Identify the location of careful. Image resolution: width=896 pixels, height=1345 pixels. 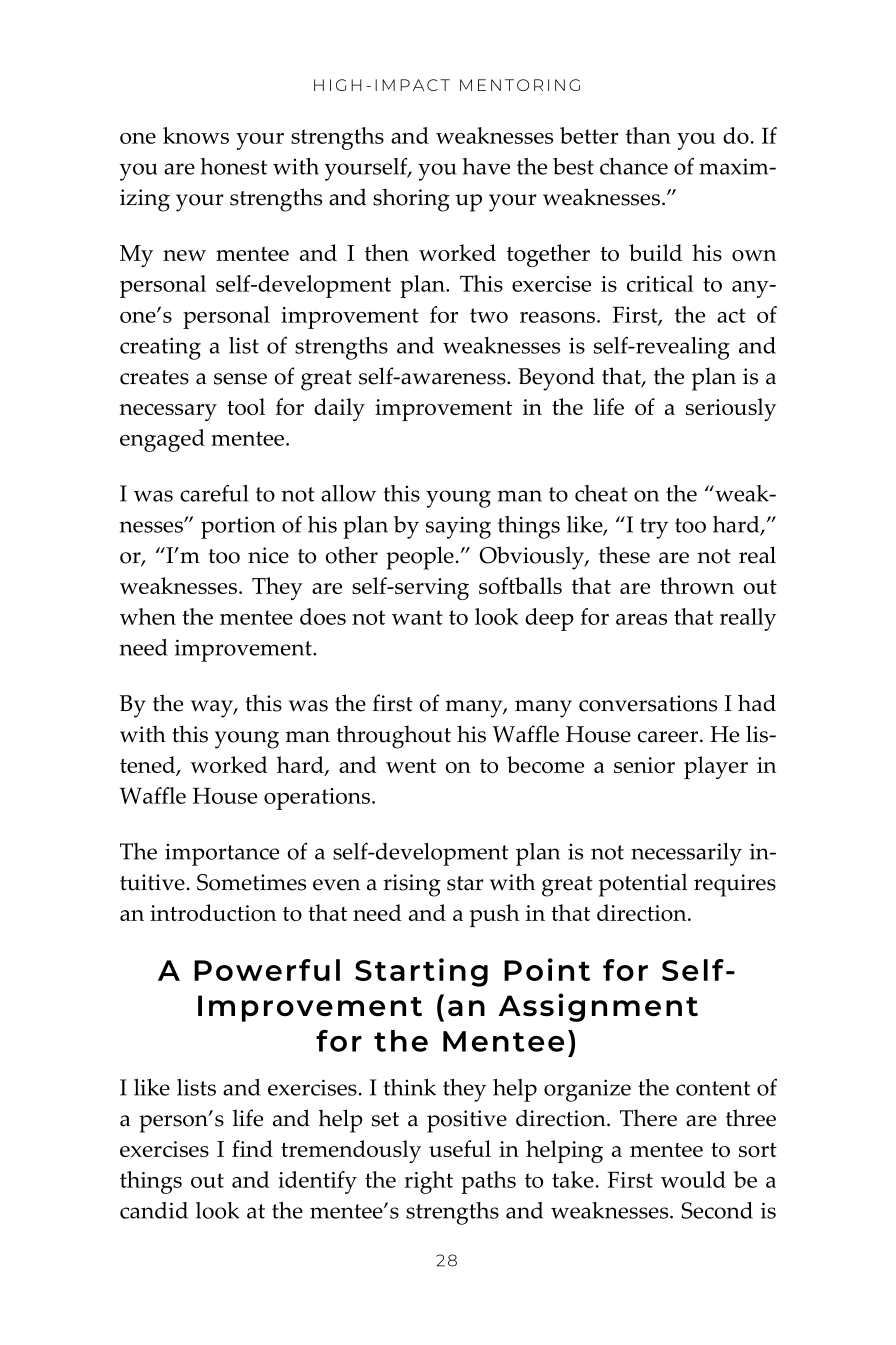
(214, 493).
